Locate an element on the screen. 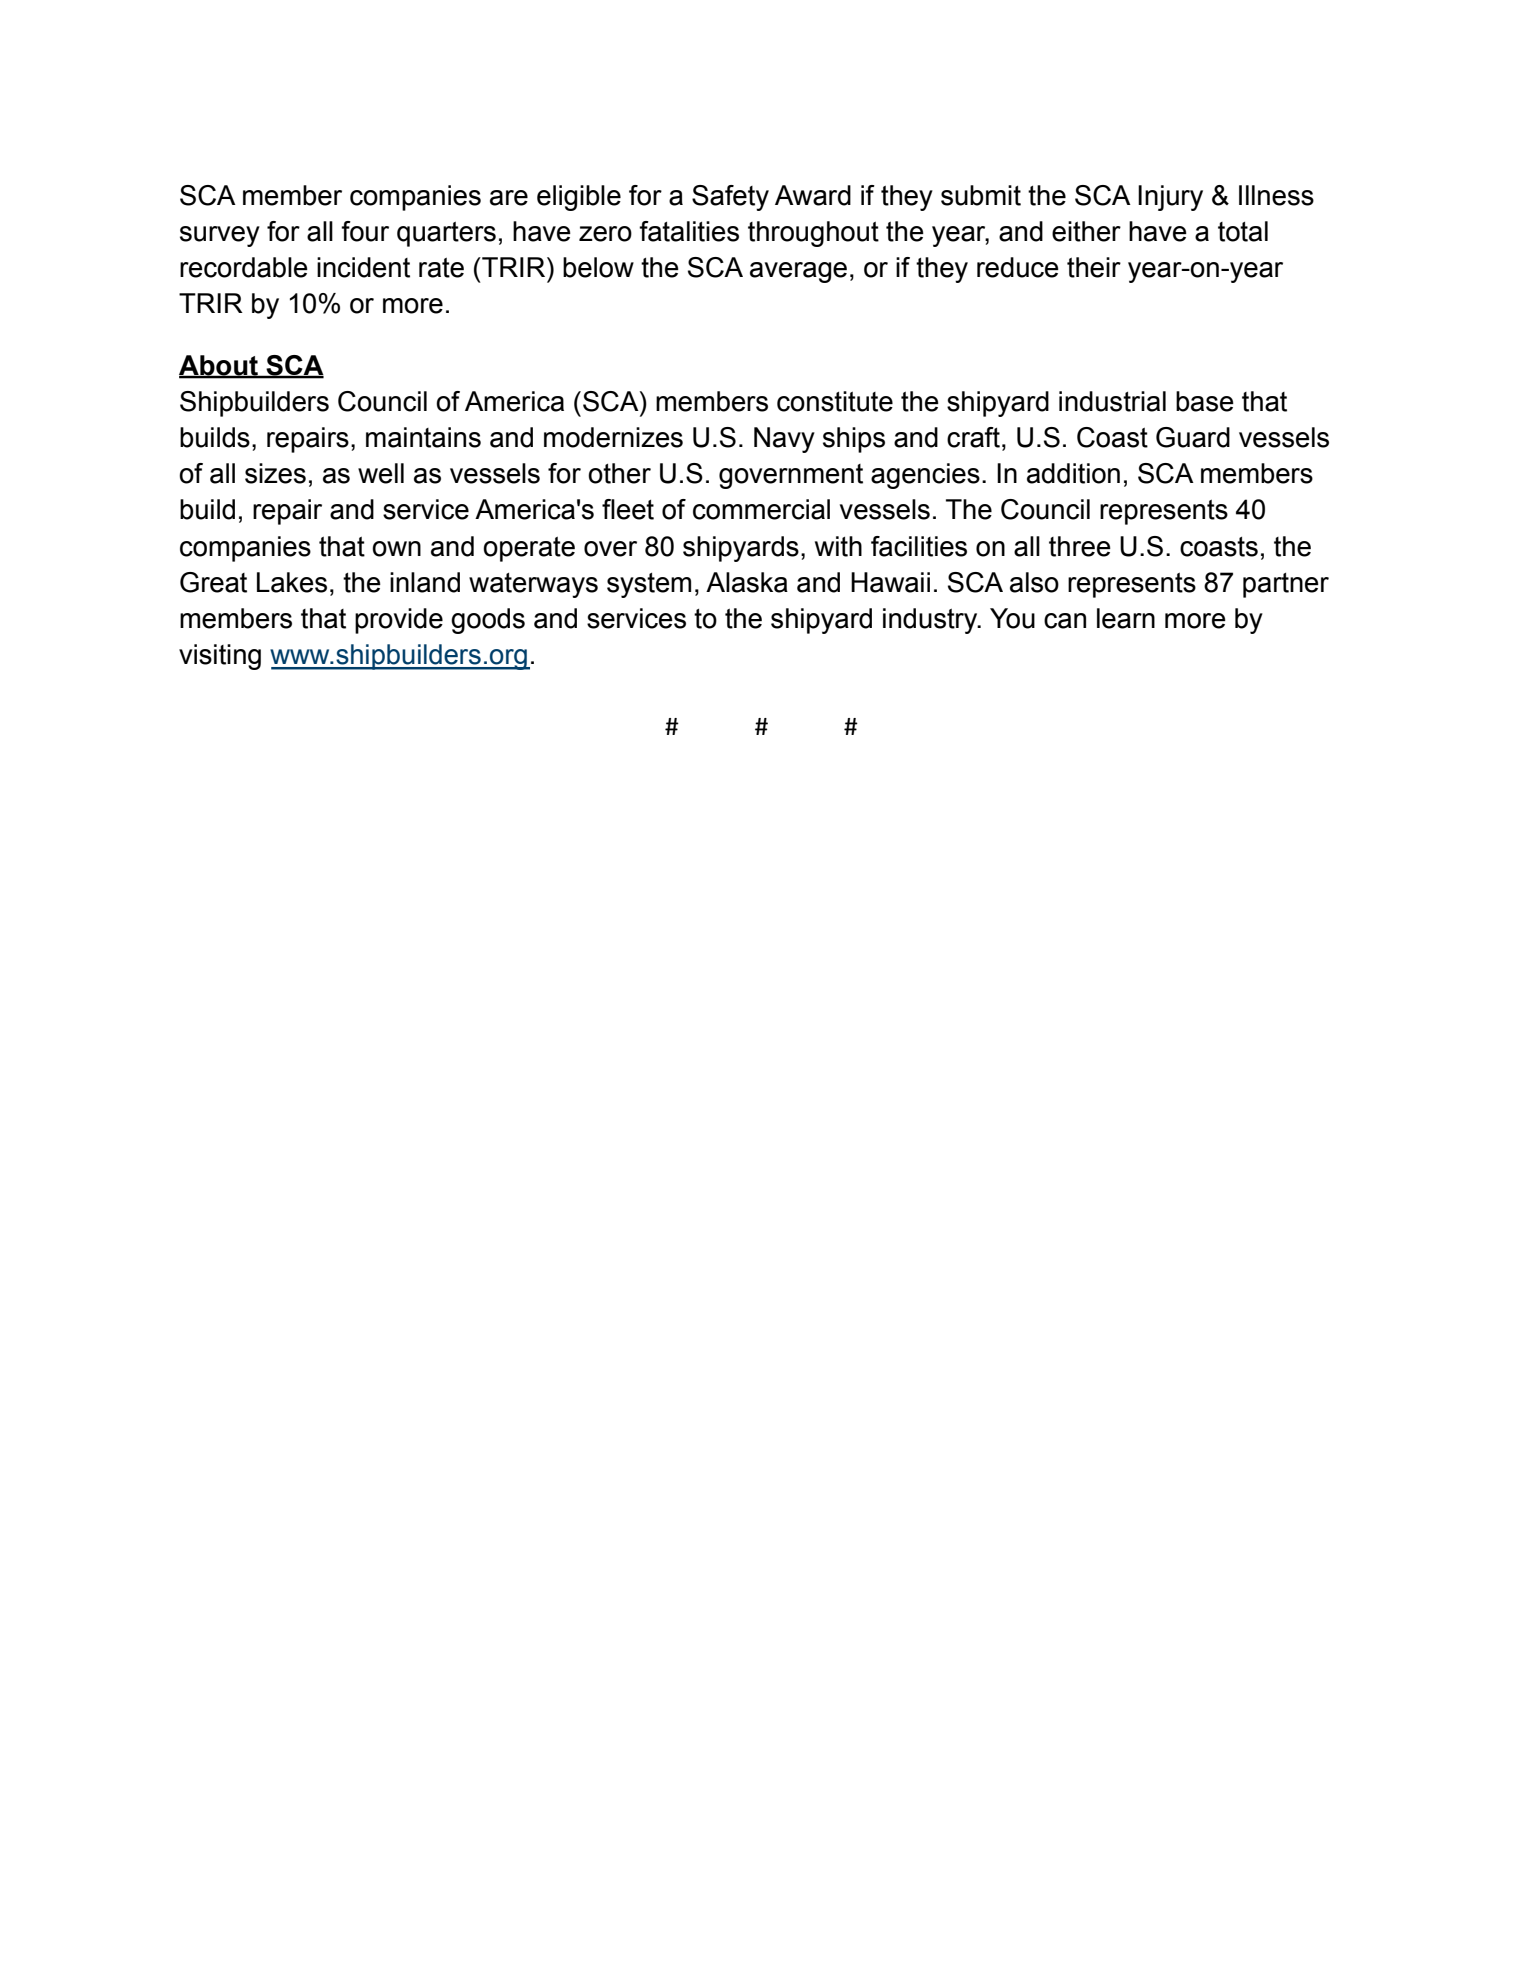 This screenshot has height=1971, width=1523. constitute is located at coordinates (835, 401).
